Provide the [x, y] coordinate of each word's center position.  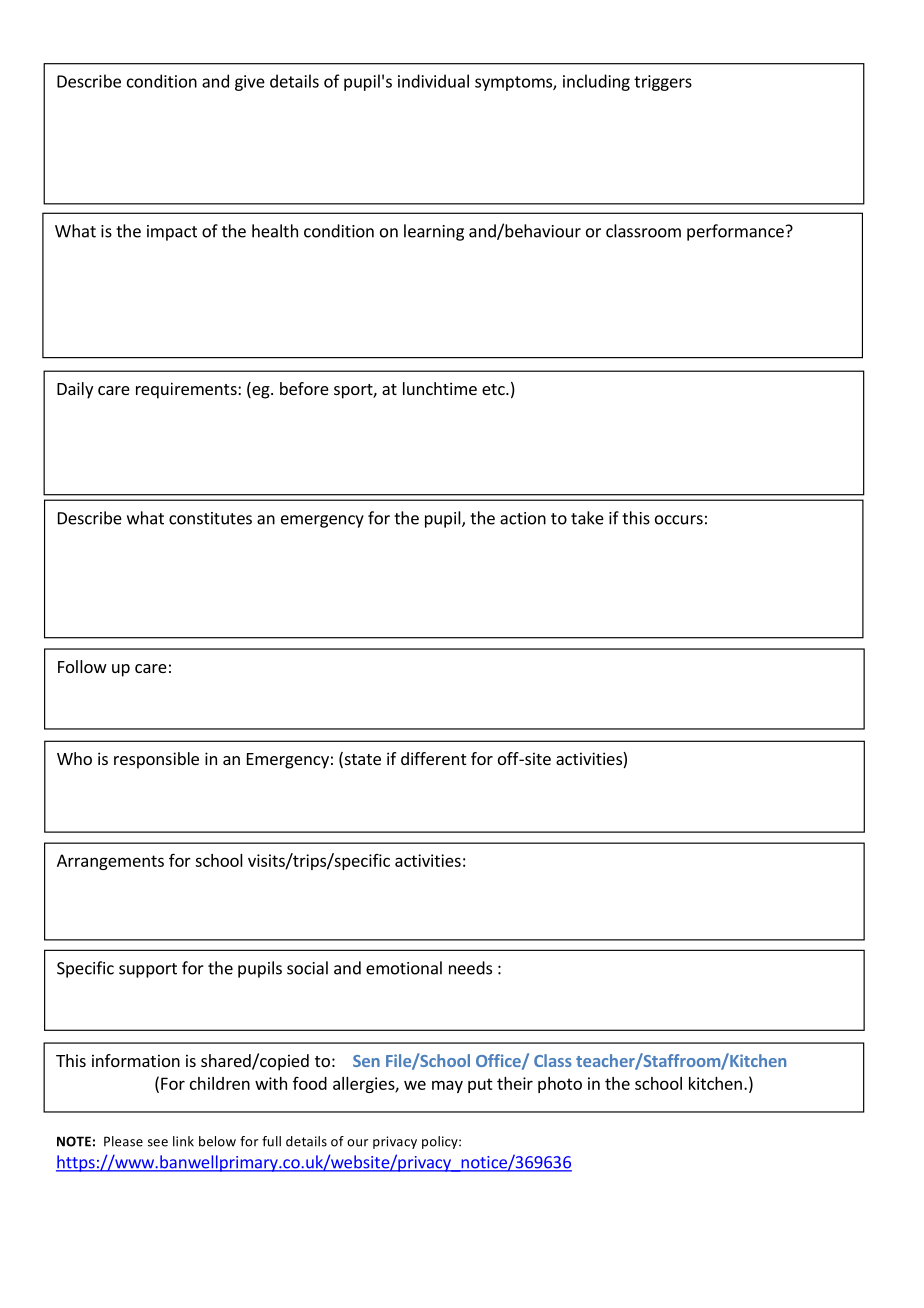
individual [433, 81]
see [158, 1143]
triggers [663, 83]
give [250, 83]
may [447, 1086]
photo [560, 1085]
